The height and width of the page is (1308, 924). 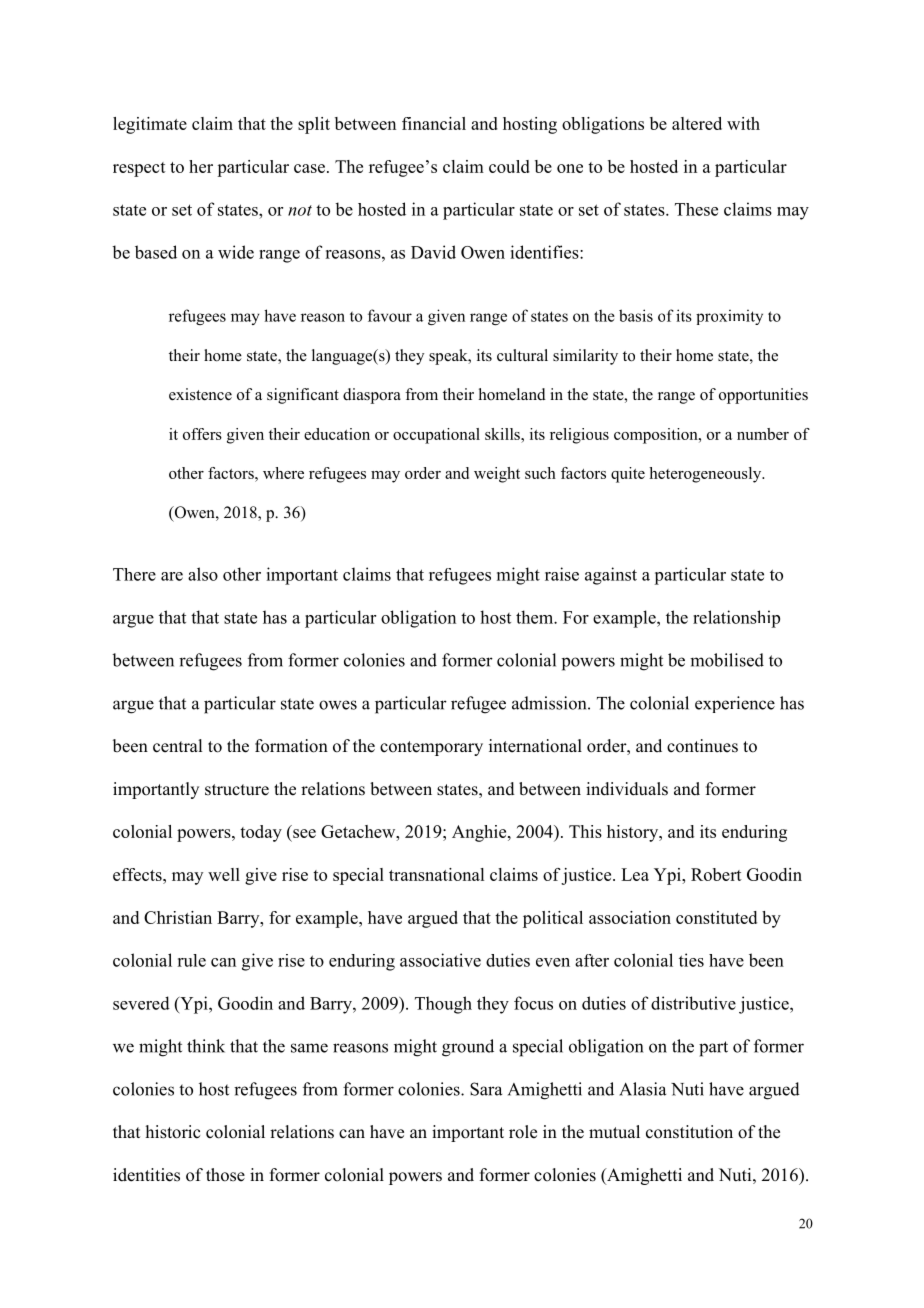 What do you see at coordinates (173, 1132) in the page?
I see `historic` at bounding box center [173, 1132].
